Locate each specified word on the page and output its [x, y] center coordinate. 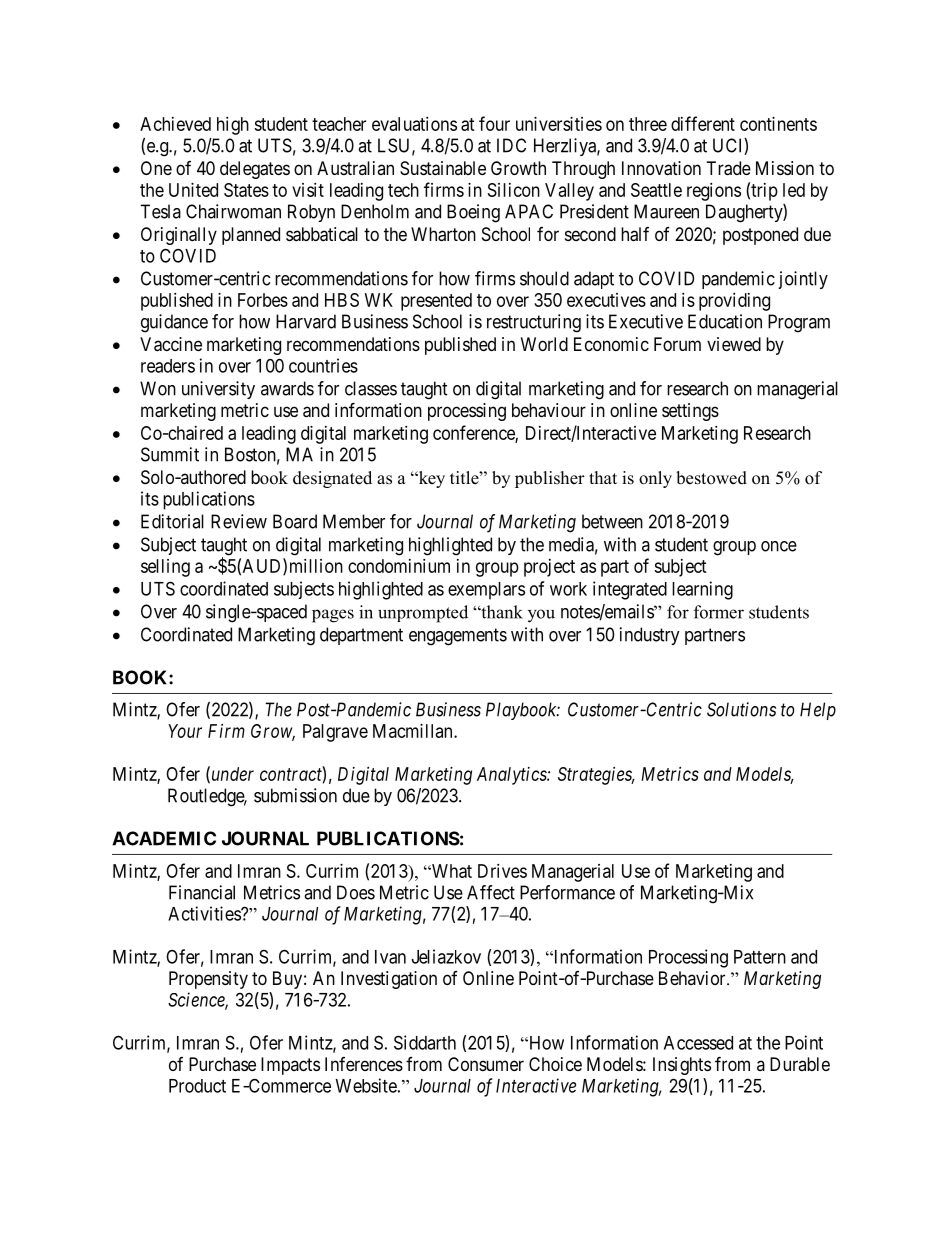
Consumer [486, 1064]
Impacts [290, 1066]
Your [185, 731]
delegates [255, 170]
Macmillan [414, 731]
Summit [170, 454]
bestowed [711, 478]
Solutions [741, 709]
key [430, 479]
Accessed [698, 1043]
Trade [729, 168]
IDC [511, 145]
